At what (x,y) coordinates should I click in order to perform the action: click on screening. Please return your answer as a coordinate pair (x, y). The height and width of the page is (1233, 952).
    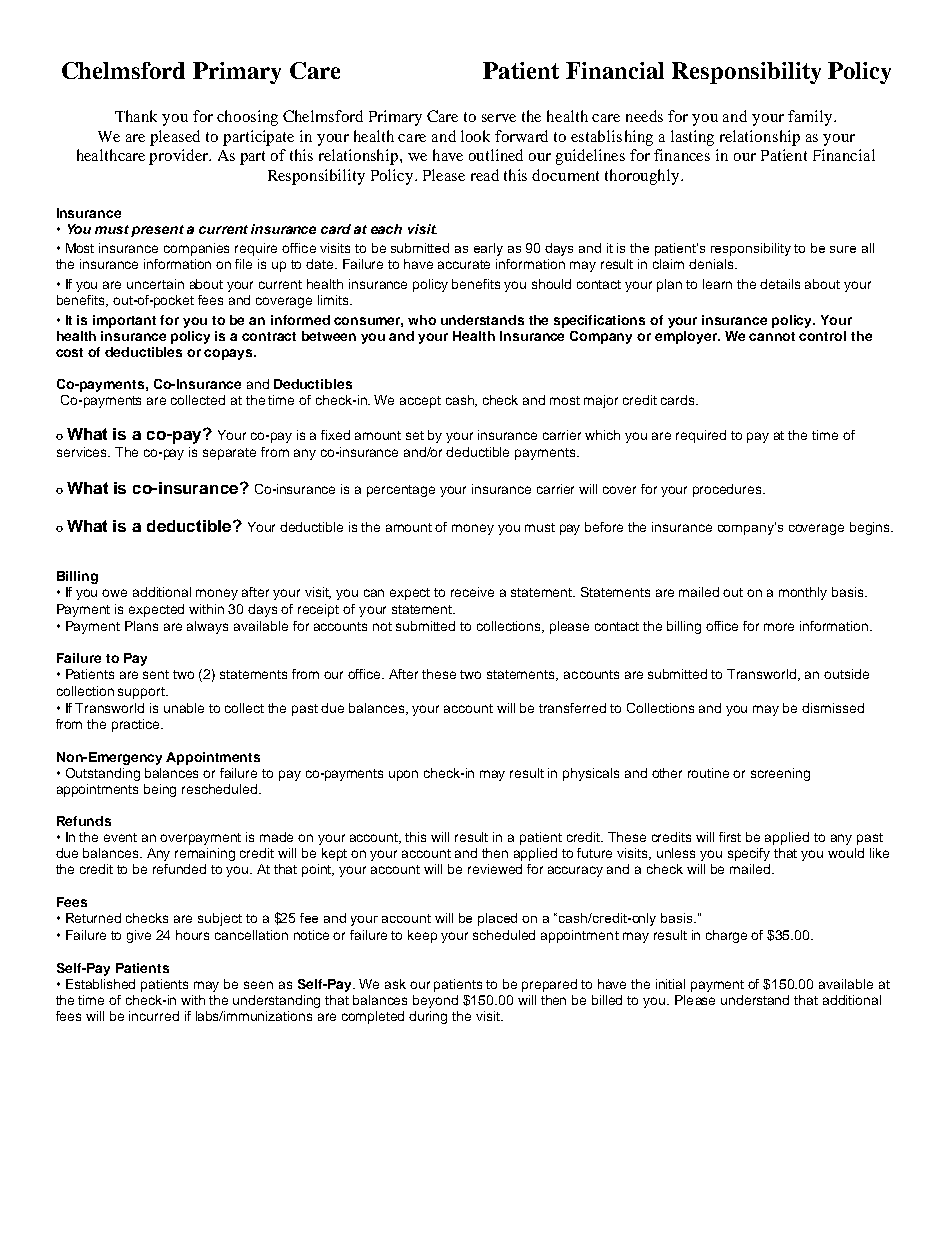
    Looking at the image, I should click on (780, 774).
